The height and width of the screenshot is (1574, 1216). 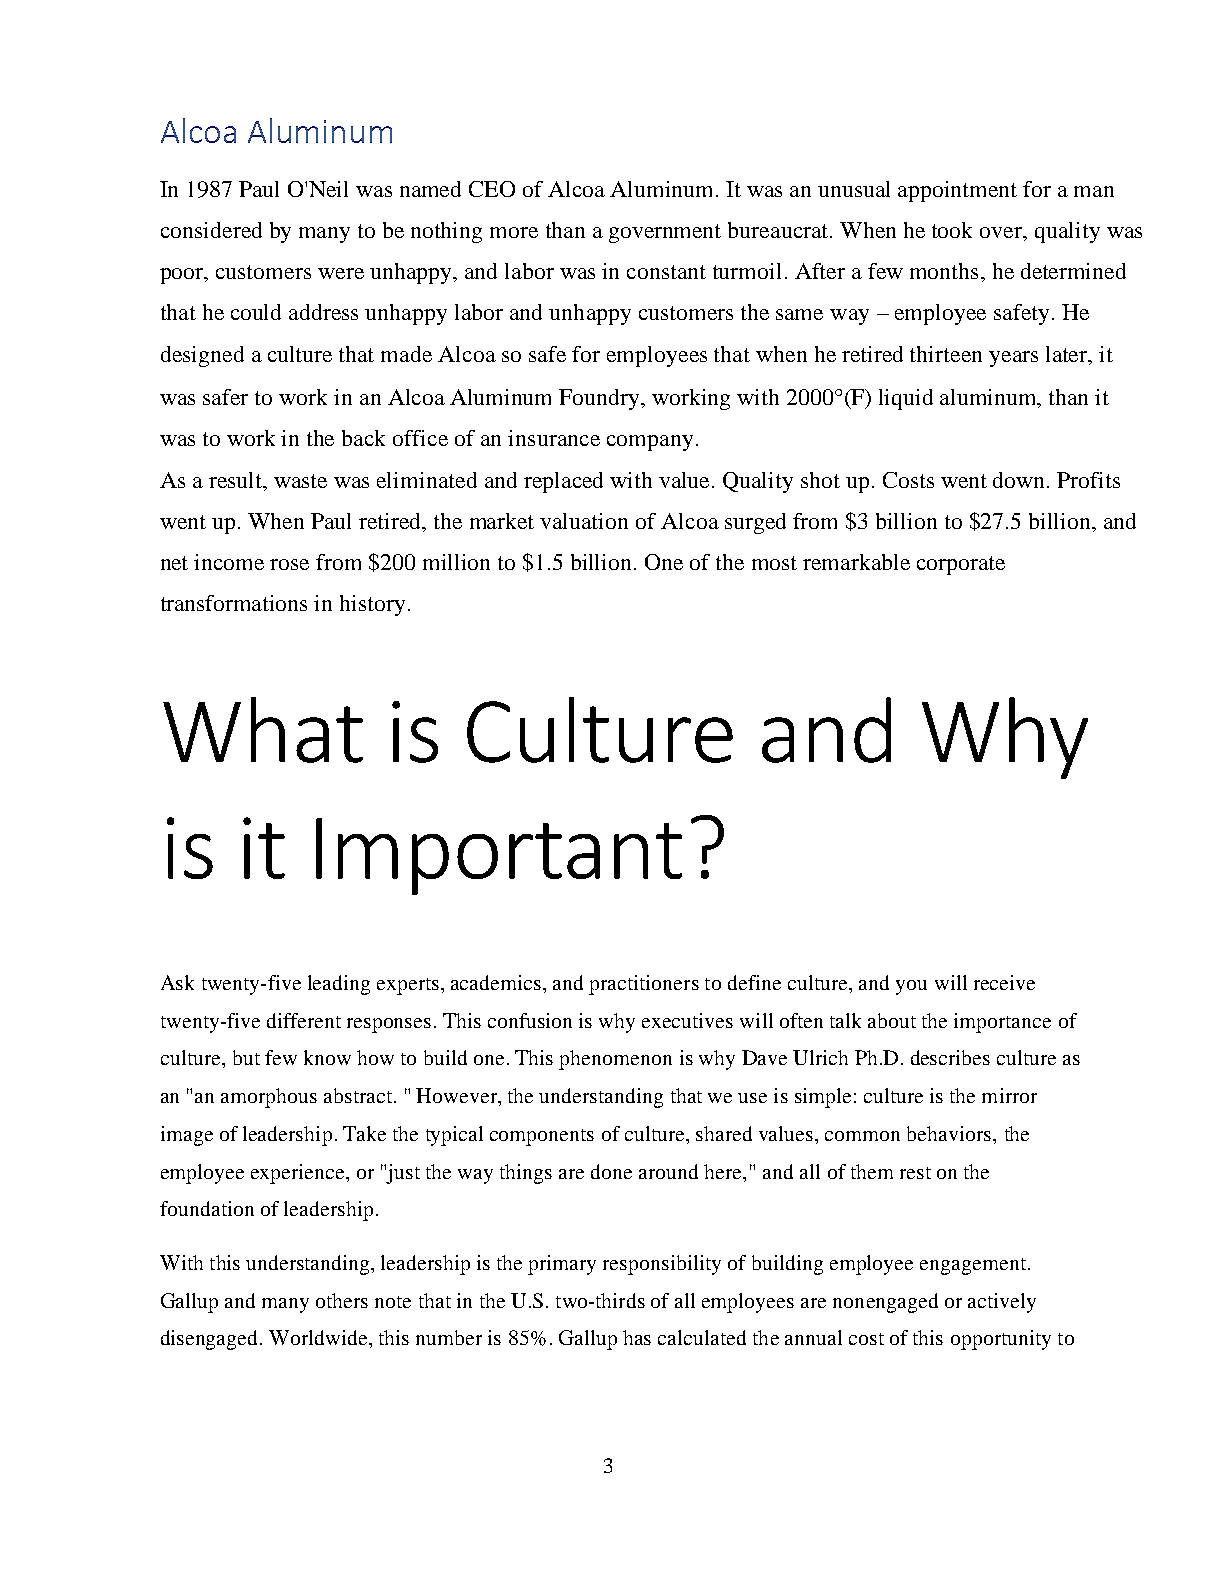 What do you see at coordinates (211, 230) in the screenshot?
I see `considered` at bounding box center [211, 230].
